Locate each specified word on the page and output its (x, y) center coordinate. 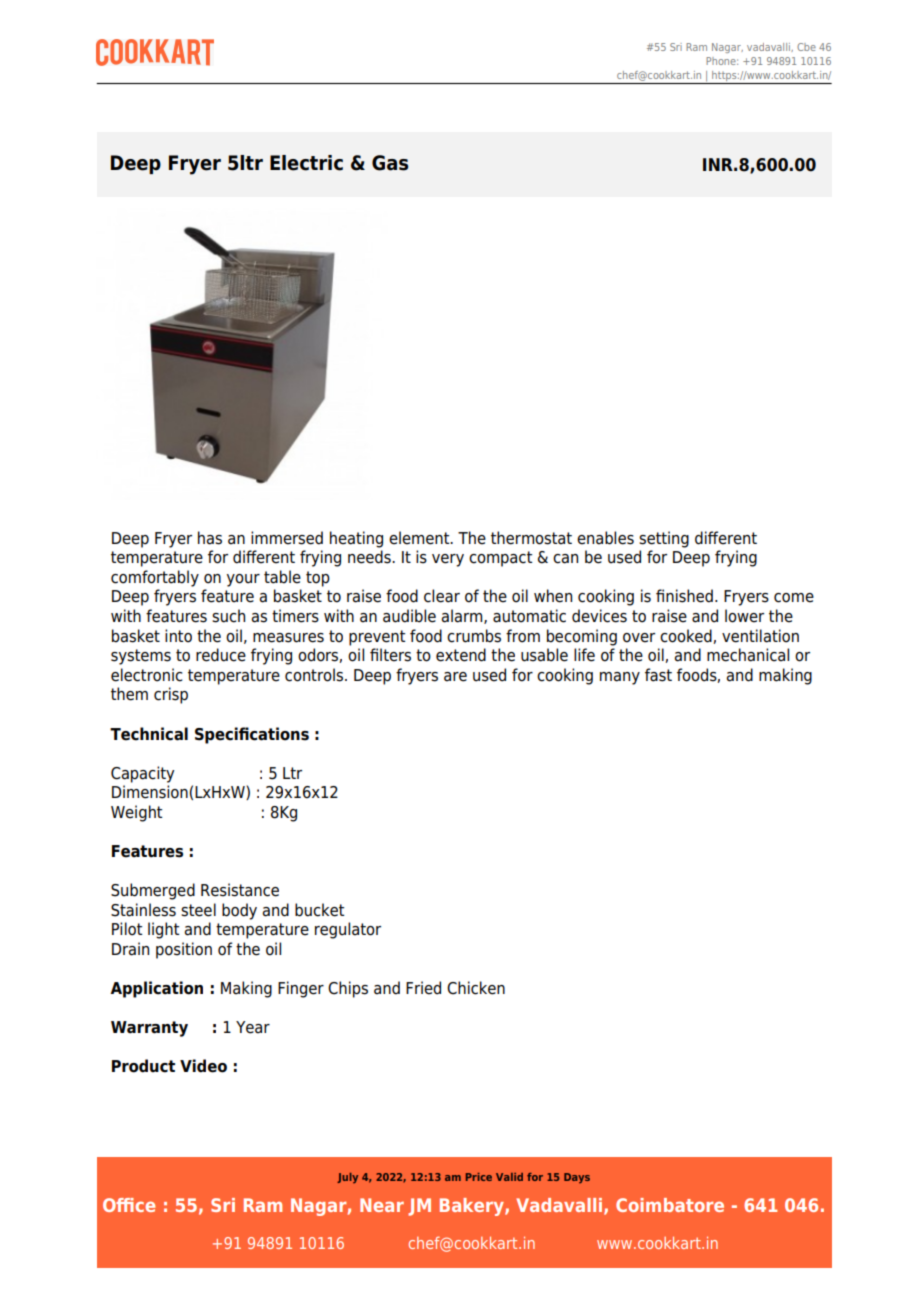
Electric (306, 163)
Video (203, 1066)
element (420, 538)
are (455, 677)
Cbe (806, 47)
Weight (136, 813)
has (210, 538)
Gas (390, 163)
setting (664, 539)
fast (658, 675)
